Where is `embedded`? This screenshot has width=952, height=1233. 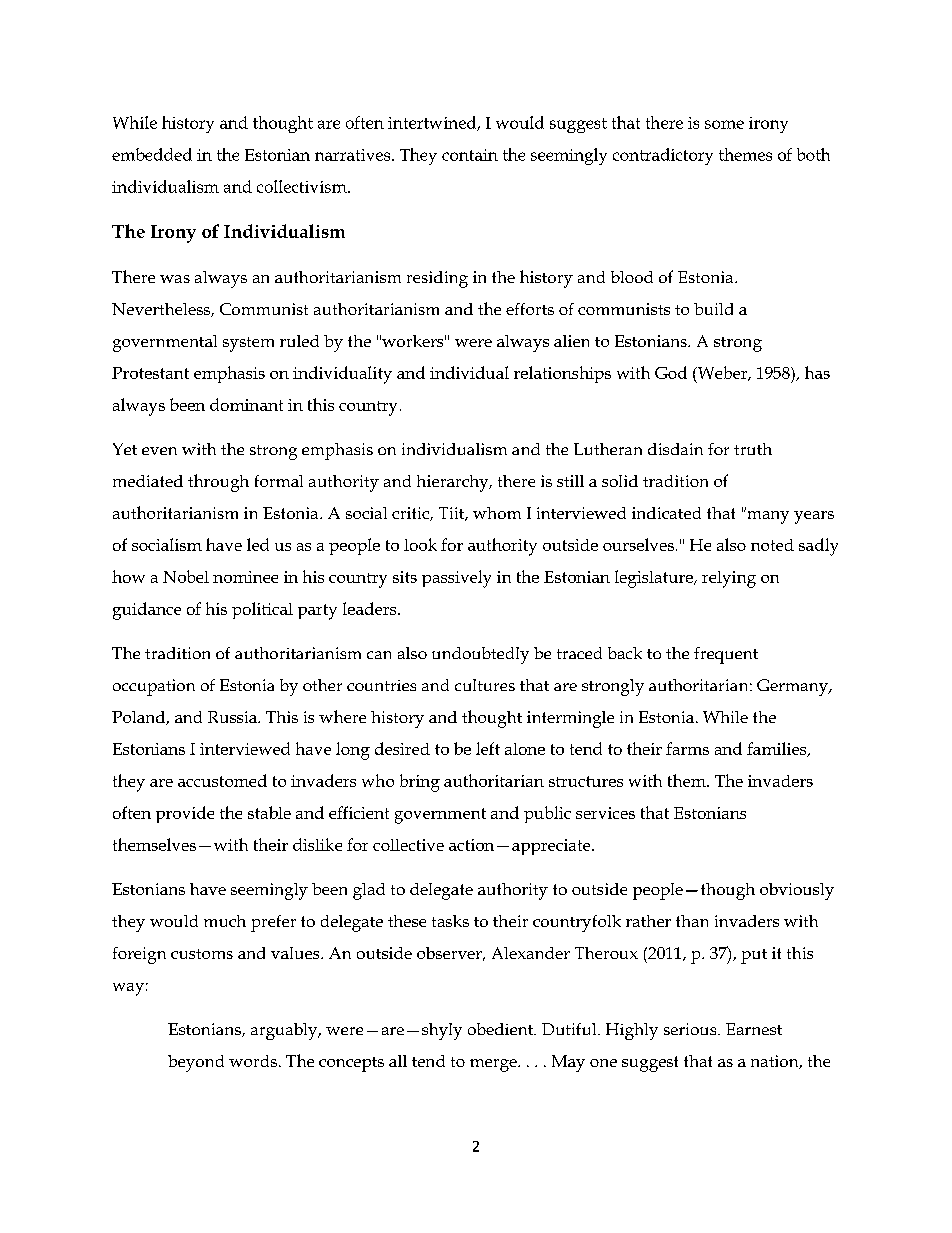 embedded is located at coordinates (152, 154).
